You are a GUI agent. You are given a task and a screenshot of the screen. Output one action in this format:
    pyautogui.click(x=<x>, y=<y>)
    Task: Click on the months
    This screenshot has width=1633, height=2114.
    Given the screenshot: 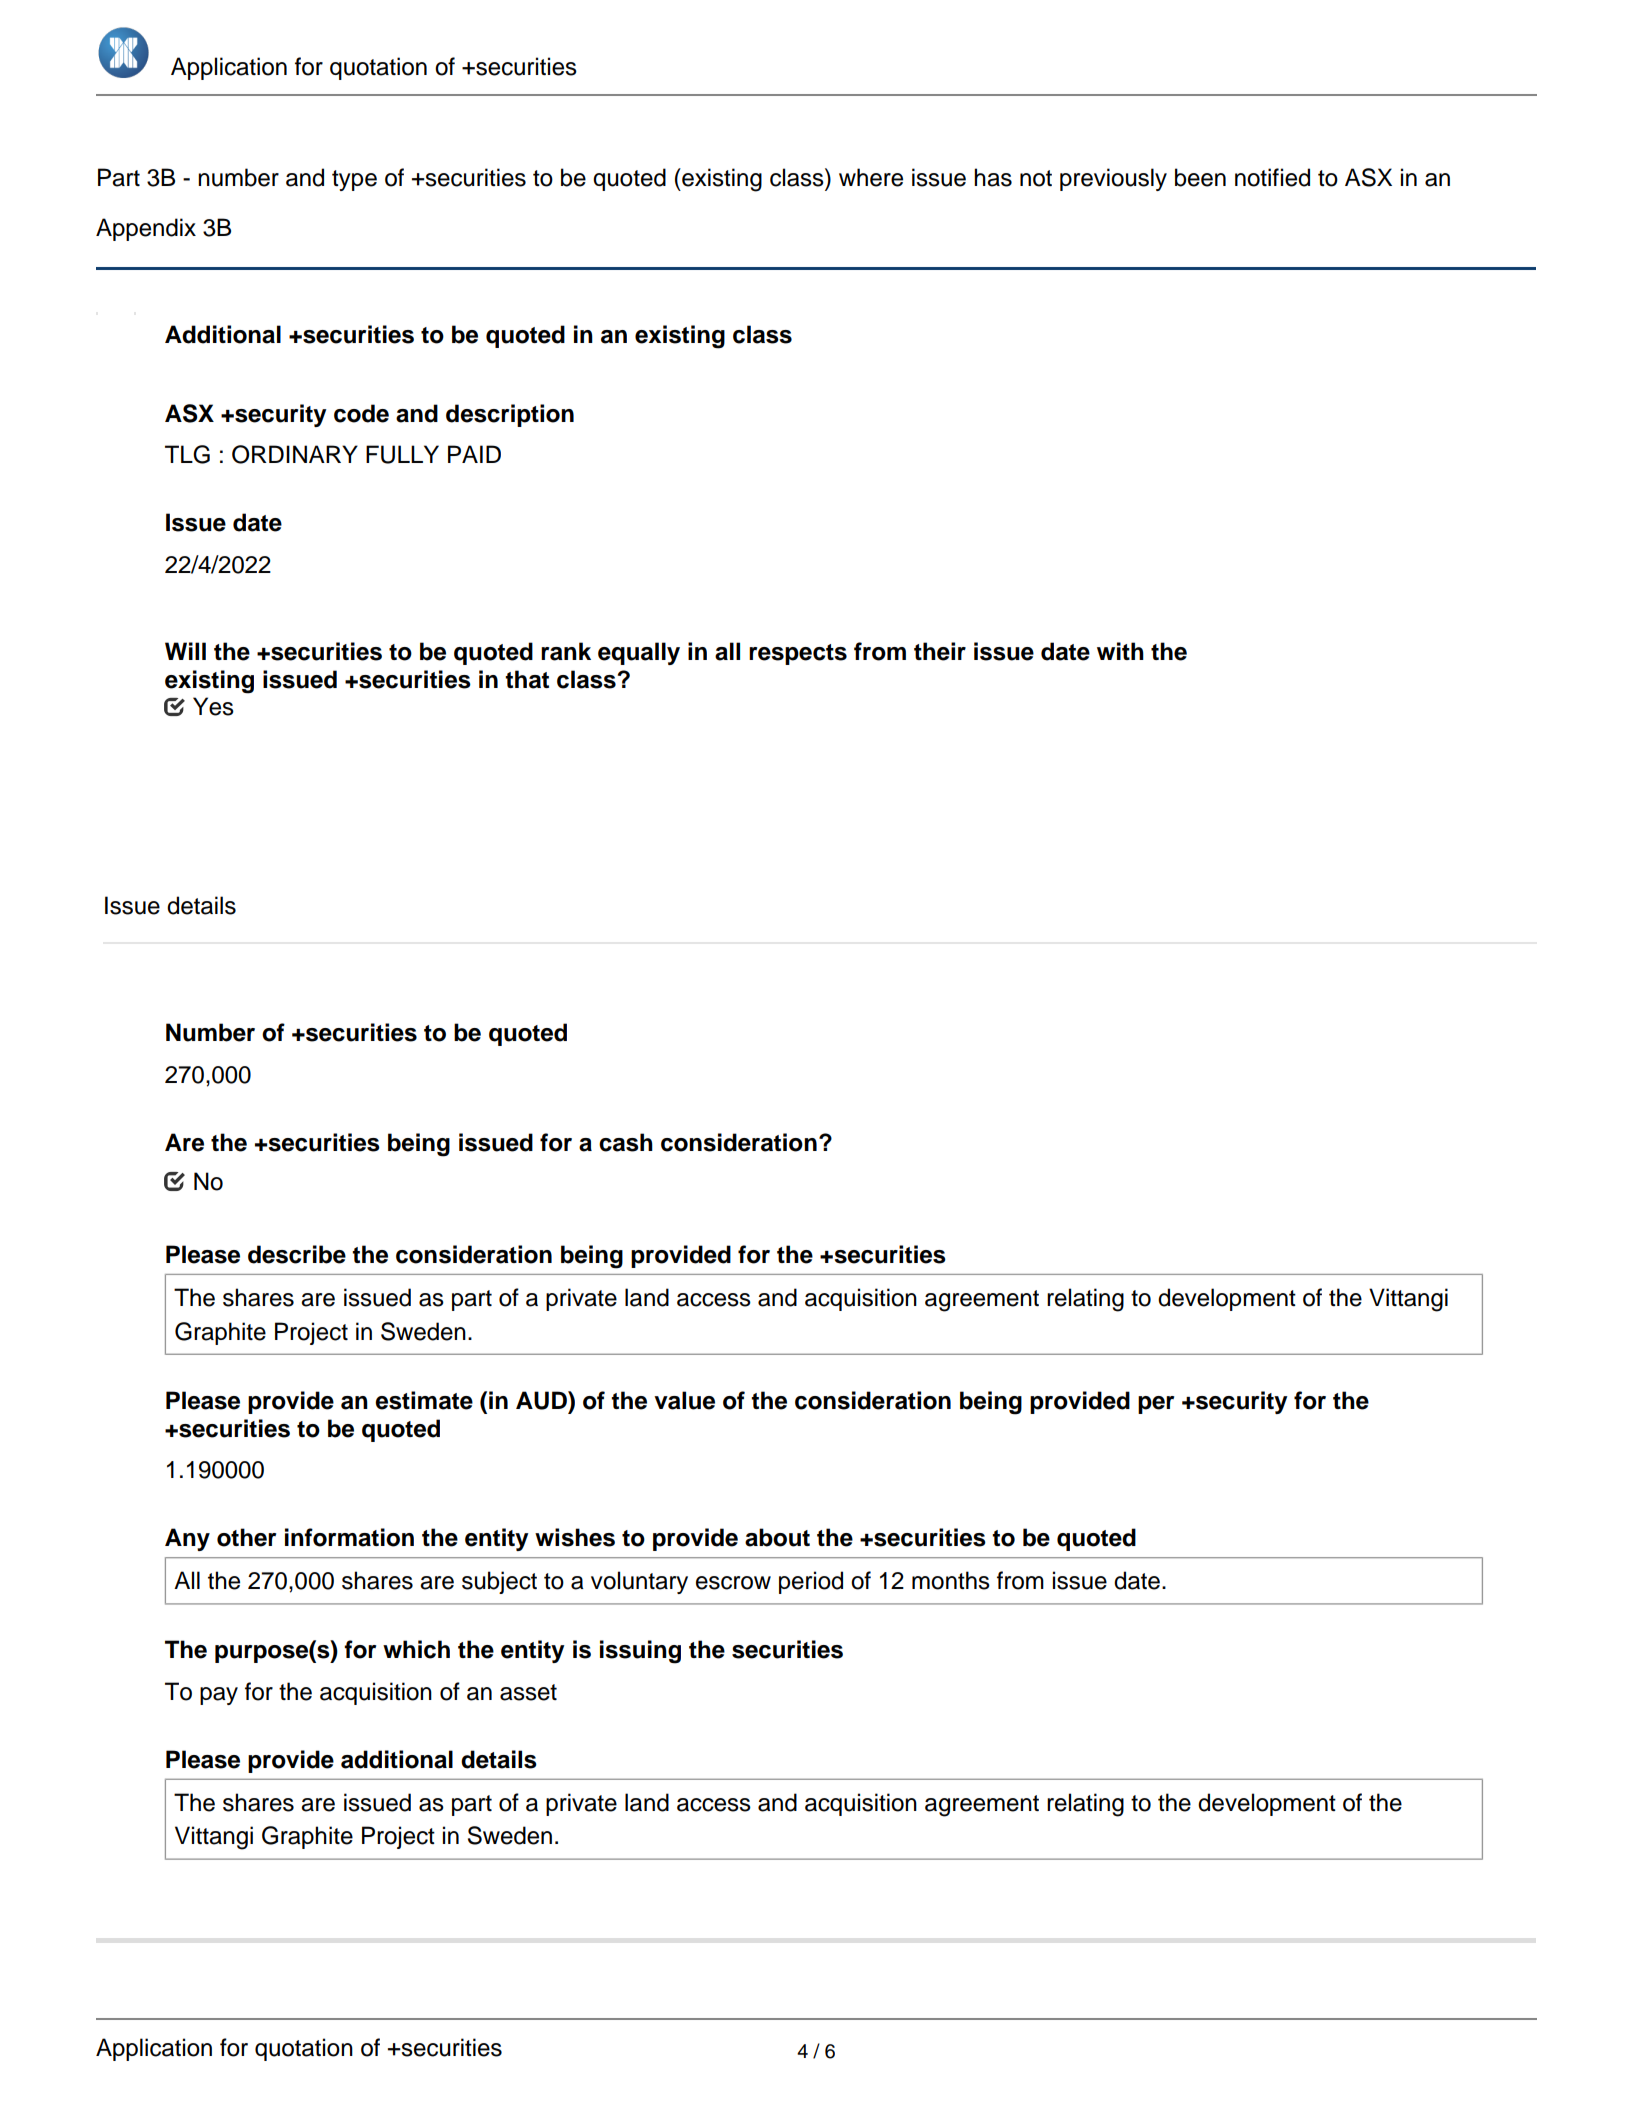 What is the action you would take?
    pyautogui.click(x=951, y=1580)
